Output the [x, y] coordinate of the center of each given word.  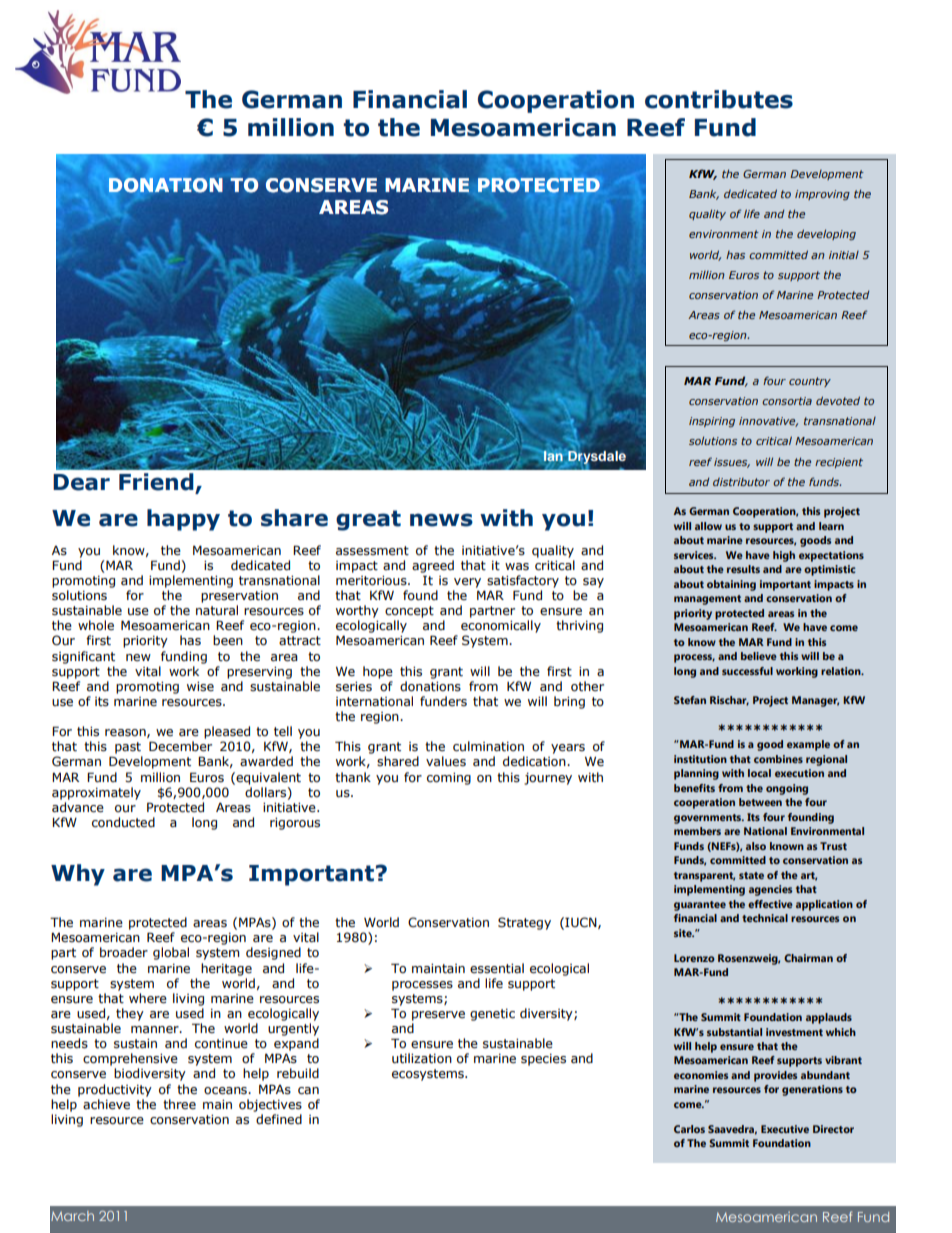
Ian [553, 456]
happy [183, 520]
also [756, 846]
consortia [787, 401]
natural [217, 610]
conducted [123, 822]
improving [822, 195]
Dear [81, 482]
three [179, 1104]
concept [409, 612]
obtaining [731, 585]
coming [449, 779]
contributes [719, 99]
